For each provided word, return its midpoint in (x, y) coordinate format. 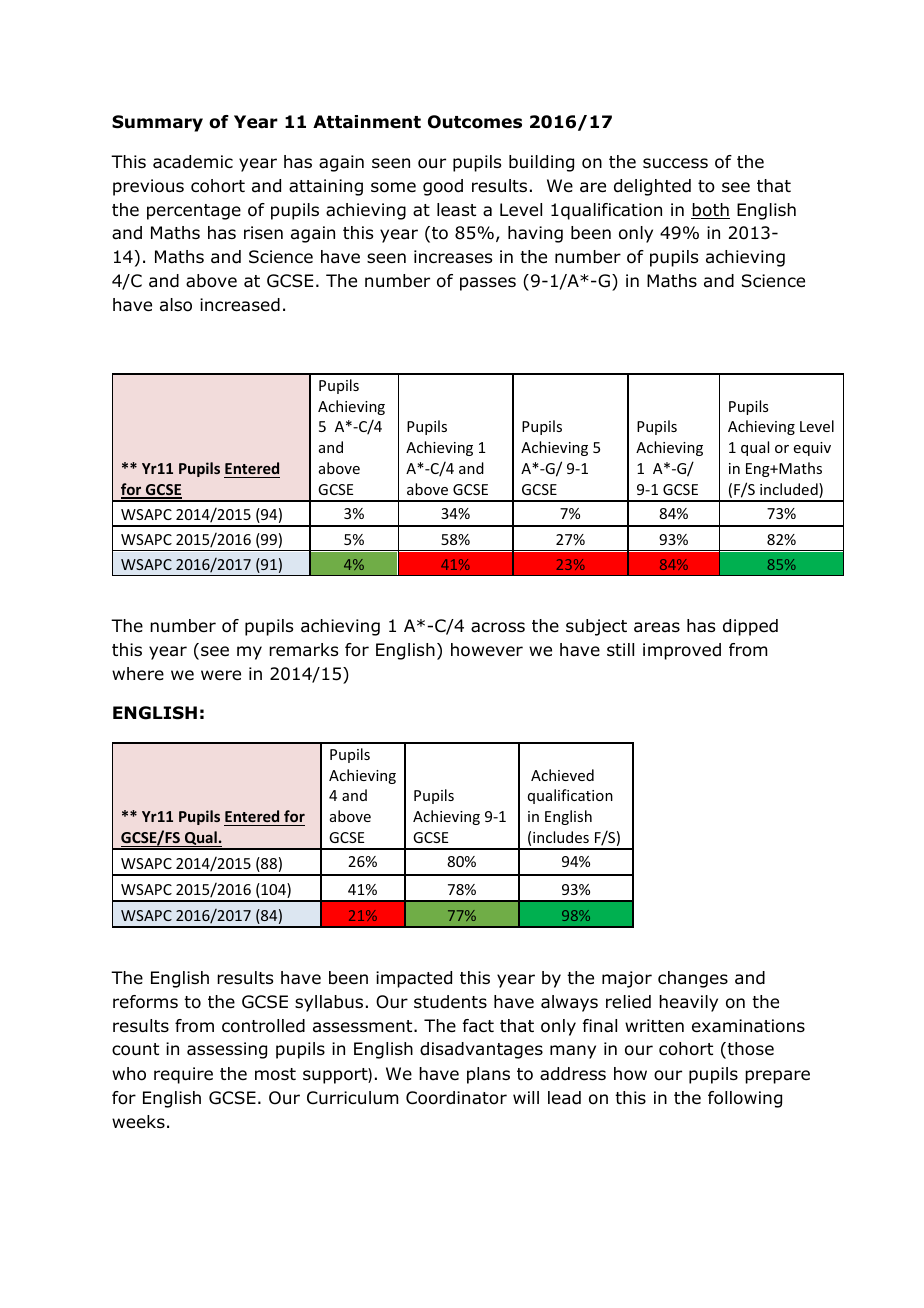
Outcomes (475, 122)
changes (693, 979)
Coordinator (456, 1098)
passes (488, 284)
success (675, 163)
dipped (750, 627)
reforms (145, 1002)
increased (240, 305)
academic (193, 162)
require (183, 1075)
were (221, 675)
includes (561, 837)
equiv (812, 449)
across (498, 627)
